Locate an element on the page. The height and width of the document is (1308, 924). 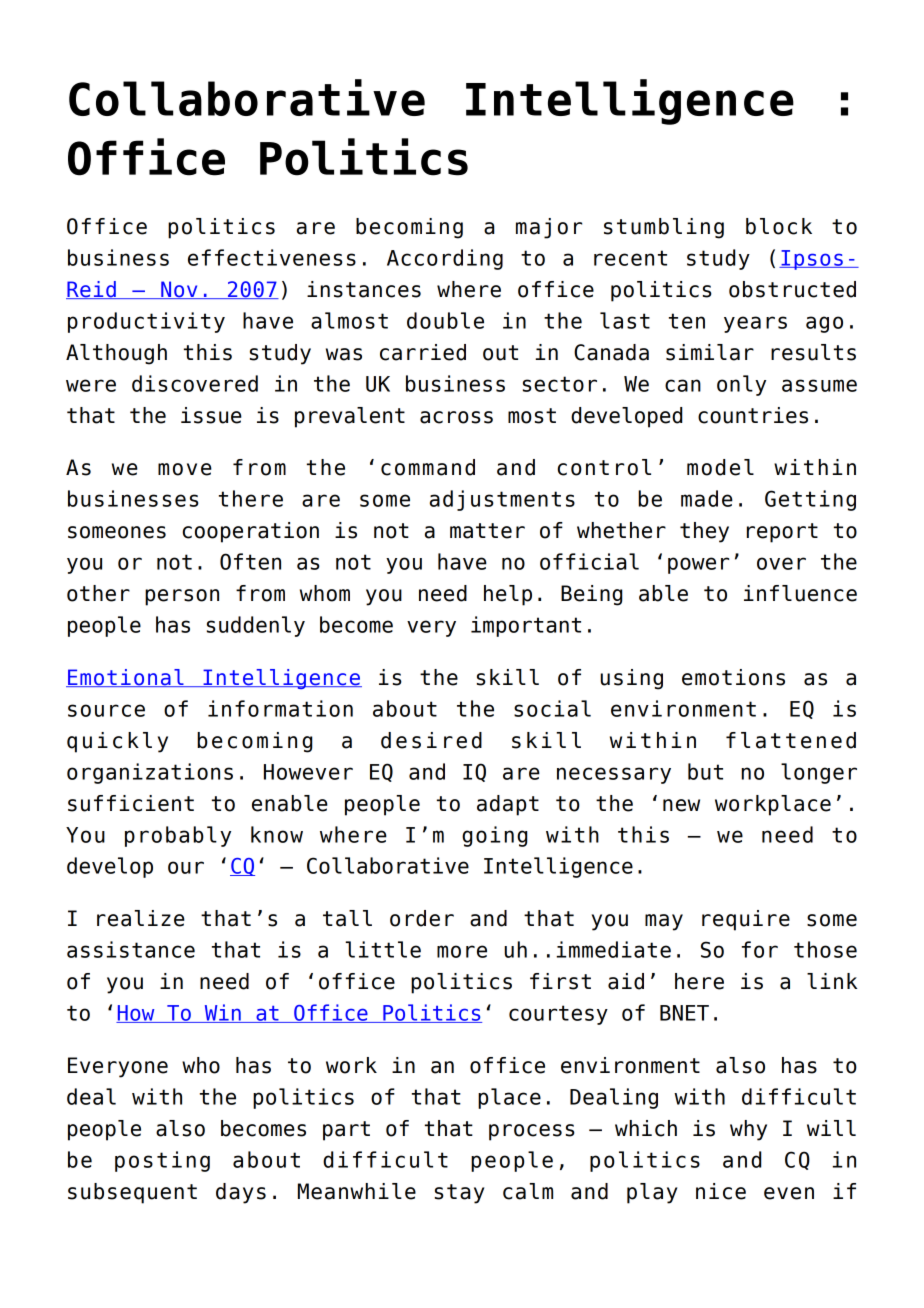
going is located at coordinates (494, 836).
